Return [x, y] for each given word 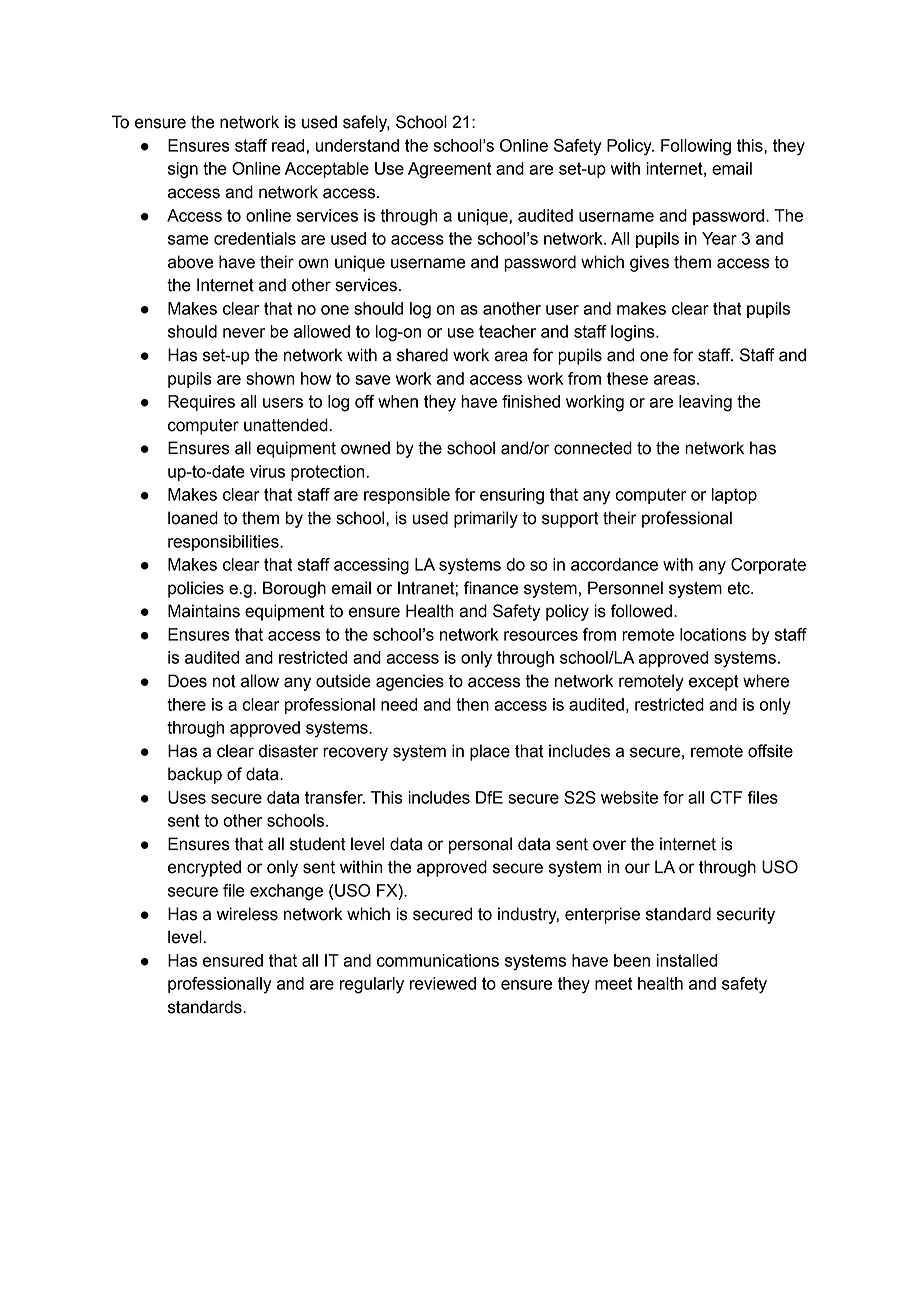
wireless [247, 914]
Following [696, 147]
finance [491, 588]
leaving [705, 403]
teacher [507, 331]
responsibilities [224, 543]
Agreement [449, 170]
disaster [288, 751]
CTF [726, 797]
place [490, 752]
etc [739, 588]
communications [438, 960]
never [244, 333]
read [289, 145]
